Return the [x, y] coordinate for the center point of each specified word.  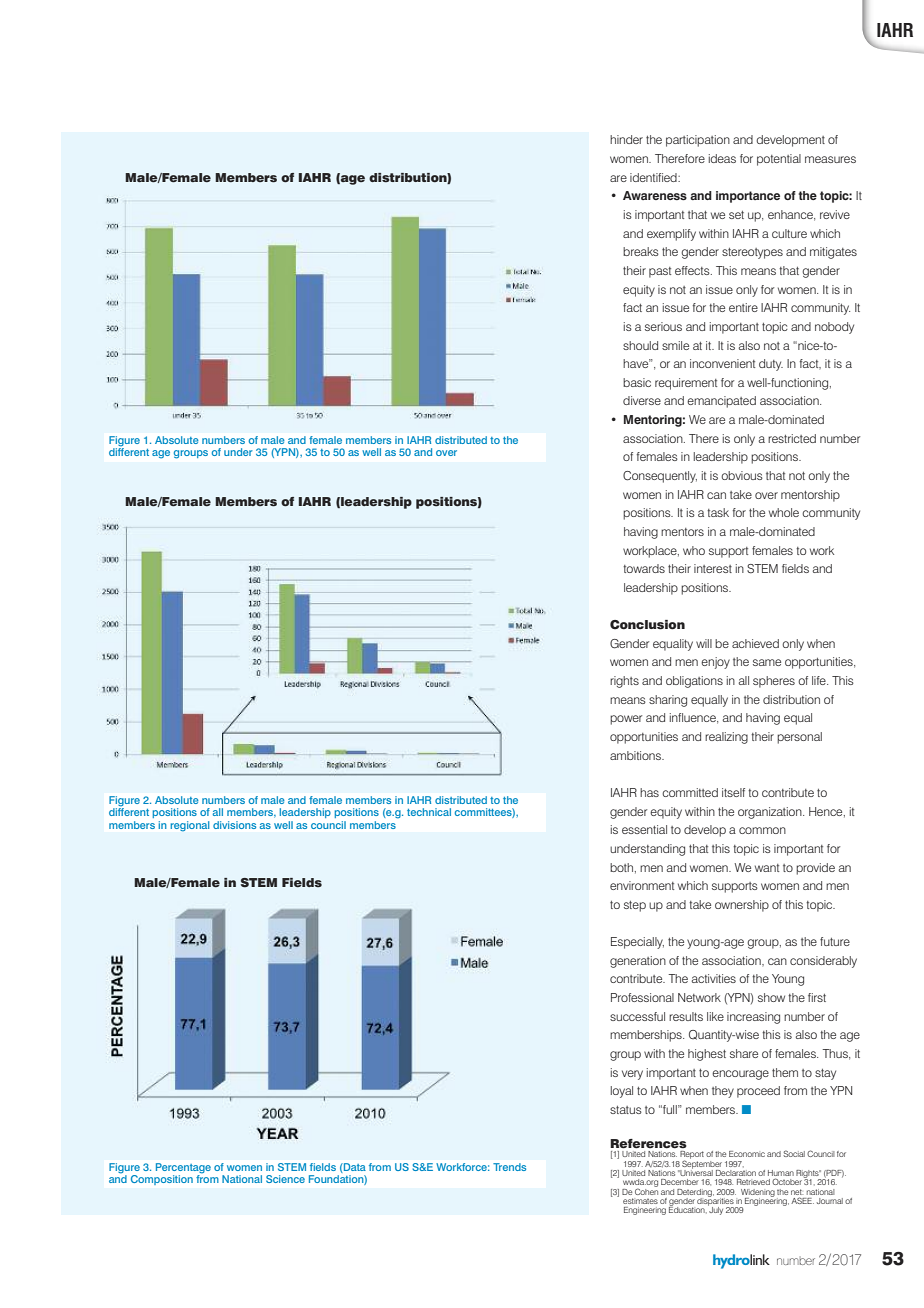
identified [654, 177]
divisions [234, 825]
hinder [626, 139]
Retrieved [753, 1182]
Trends [509, 1167]
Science [285, 1179]
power [626, 720]
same [767, 662]
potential [779, 160]
